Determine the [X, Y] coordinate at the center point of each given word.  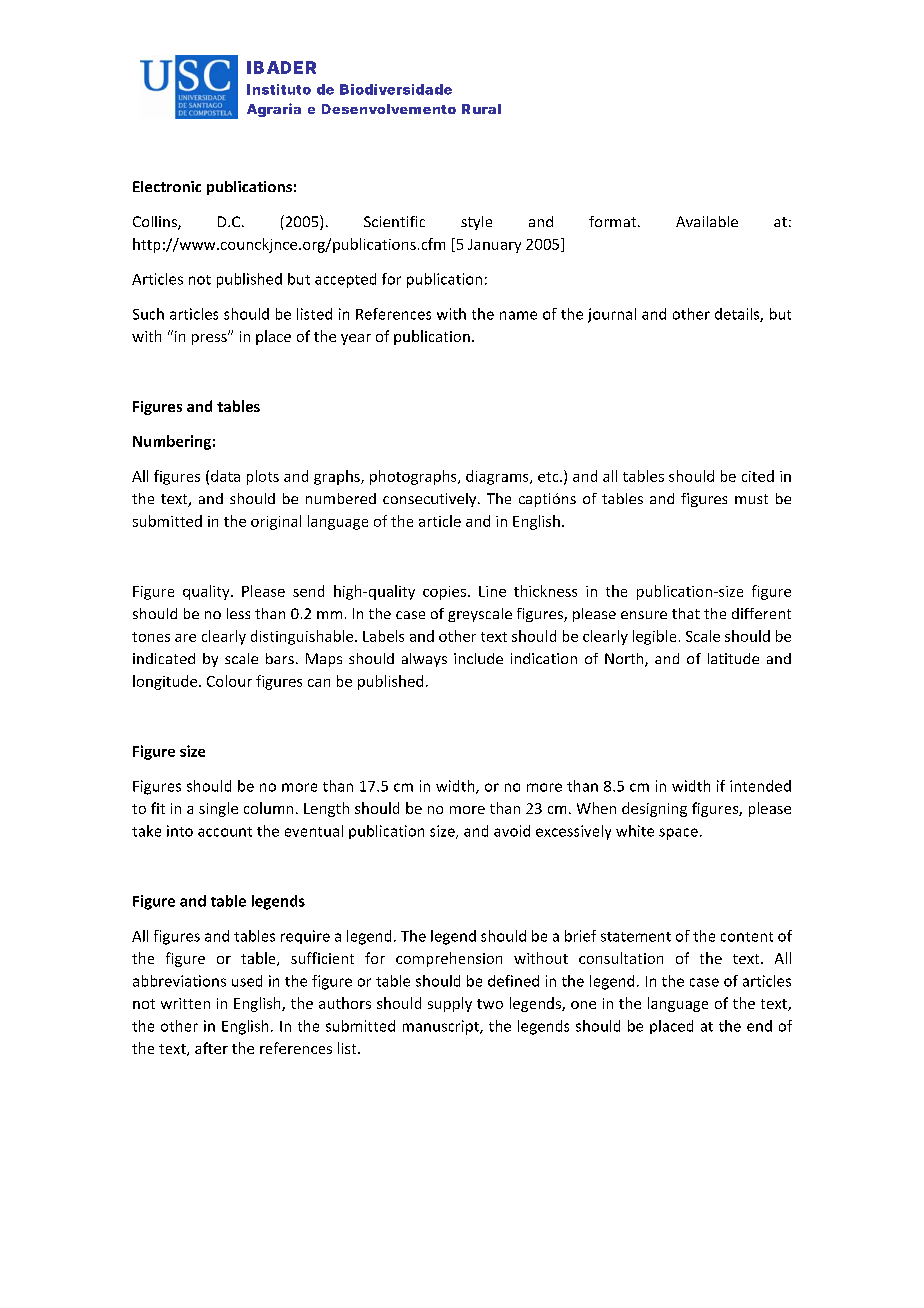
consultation [621, 958]
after [211, 1048]
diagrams [498, 477]
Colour [229, 681]
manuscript [442, 1027]
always [424, 660]
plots [263, 477]
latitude [733, 658]
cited [758, 476]
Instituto [279, 89]
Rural [481, 109]
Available [707, 221]
